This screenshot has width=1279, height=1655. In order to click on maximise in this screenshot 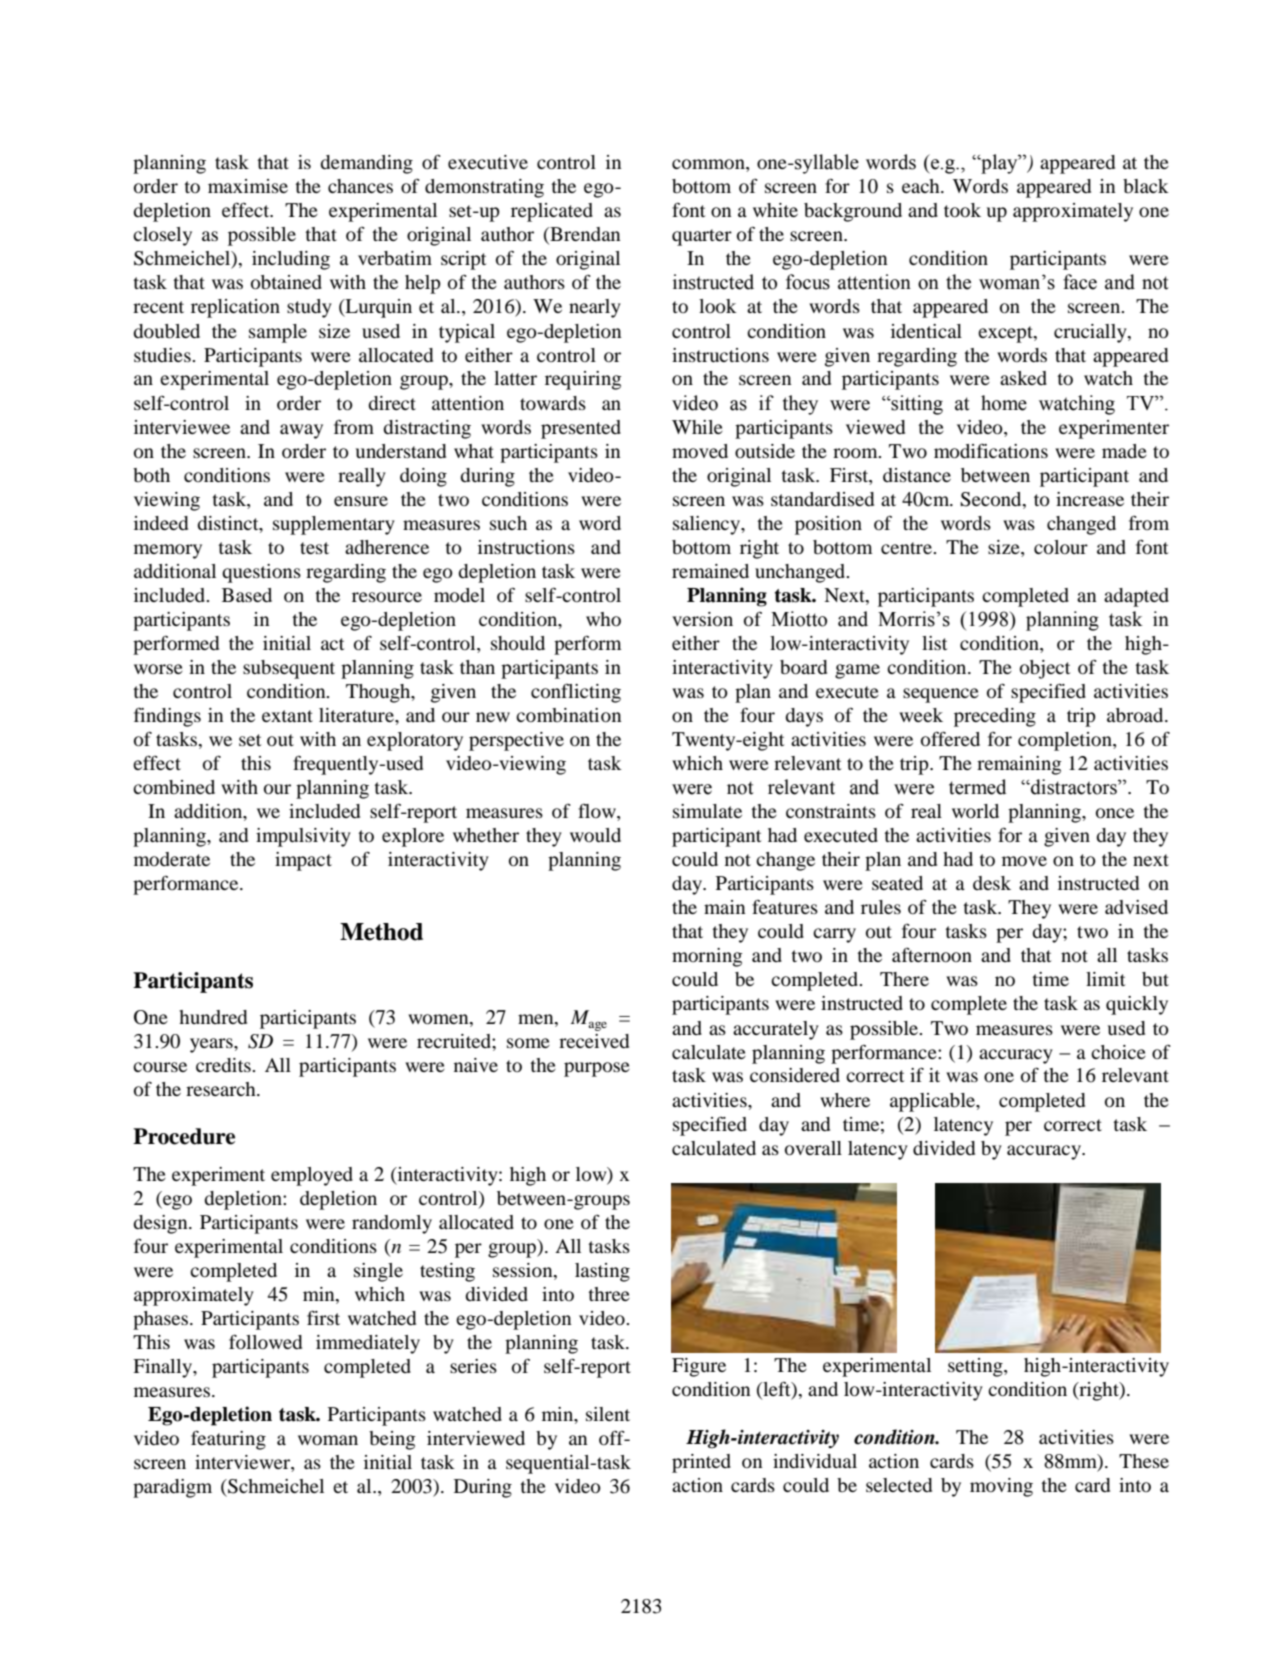, I will do `click(248, 186)`.
